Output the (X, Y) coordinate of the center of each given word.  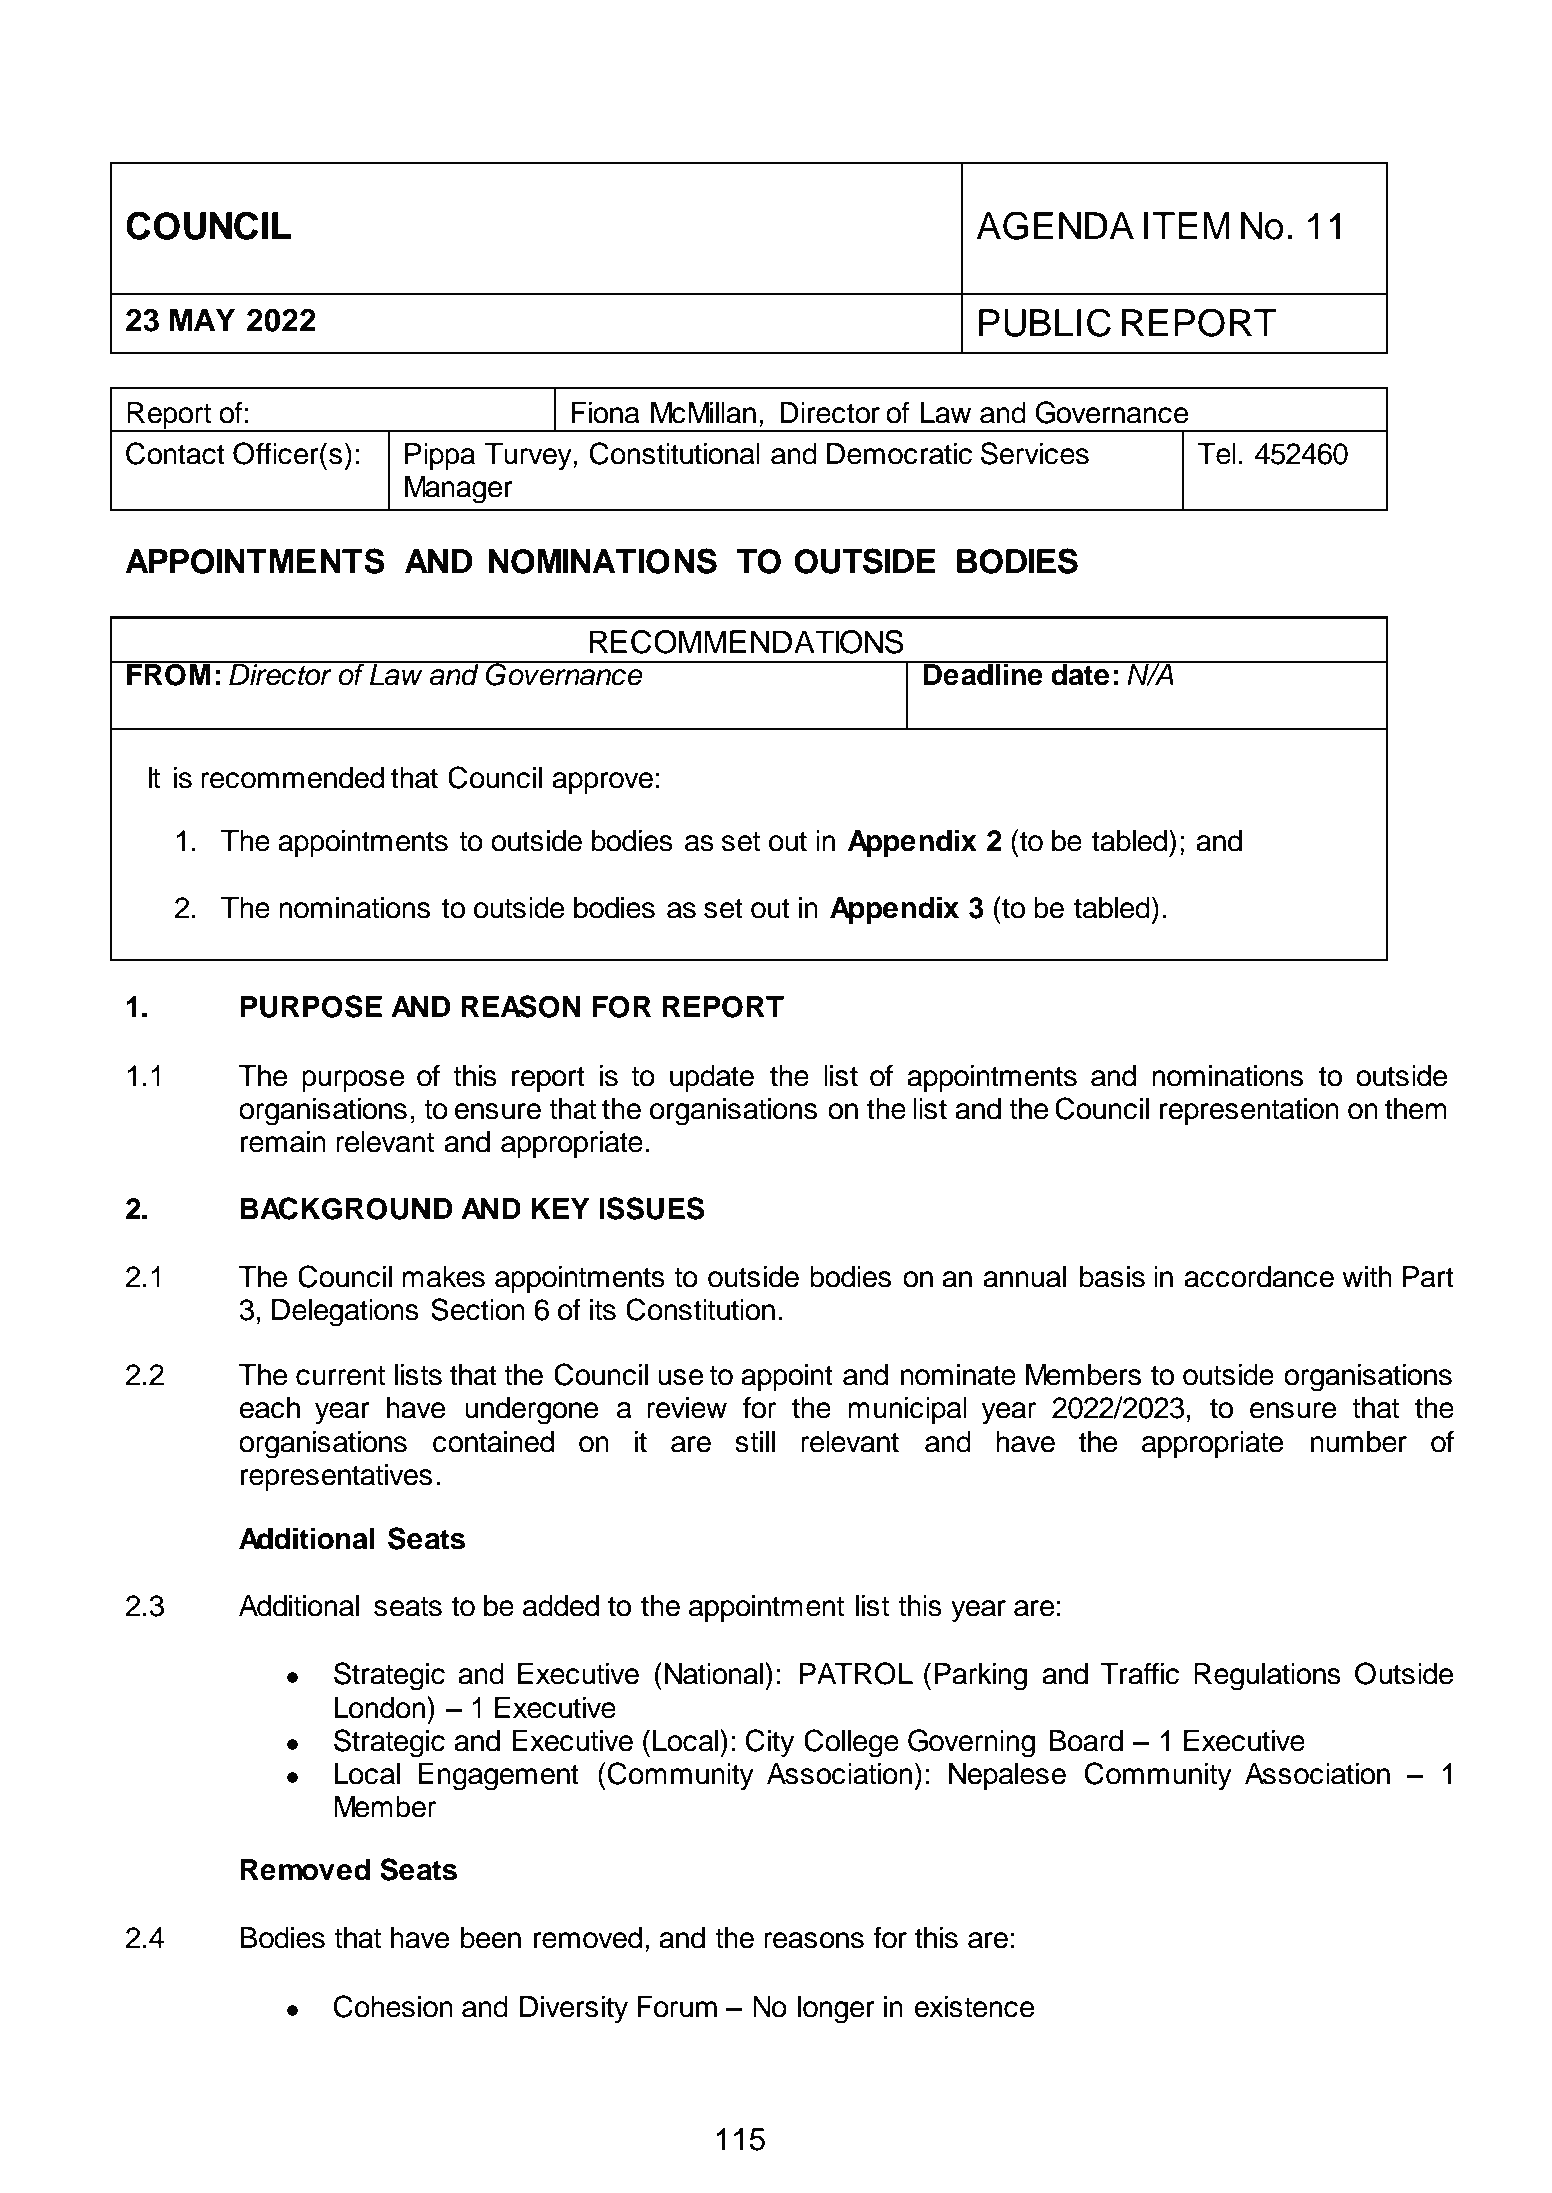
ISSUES (652, 1208)
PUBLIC (1045, 322)
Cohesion (393, 2006)
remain (283, 1142)
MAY (202, 319)
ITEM (1187, 225)
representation (1249, 1111)
